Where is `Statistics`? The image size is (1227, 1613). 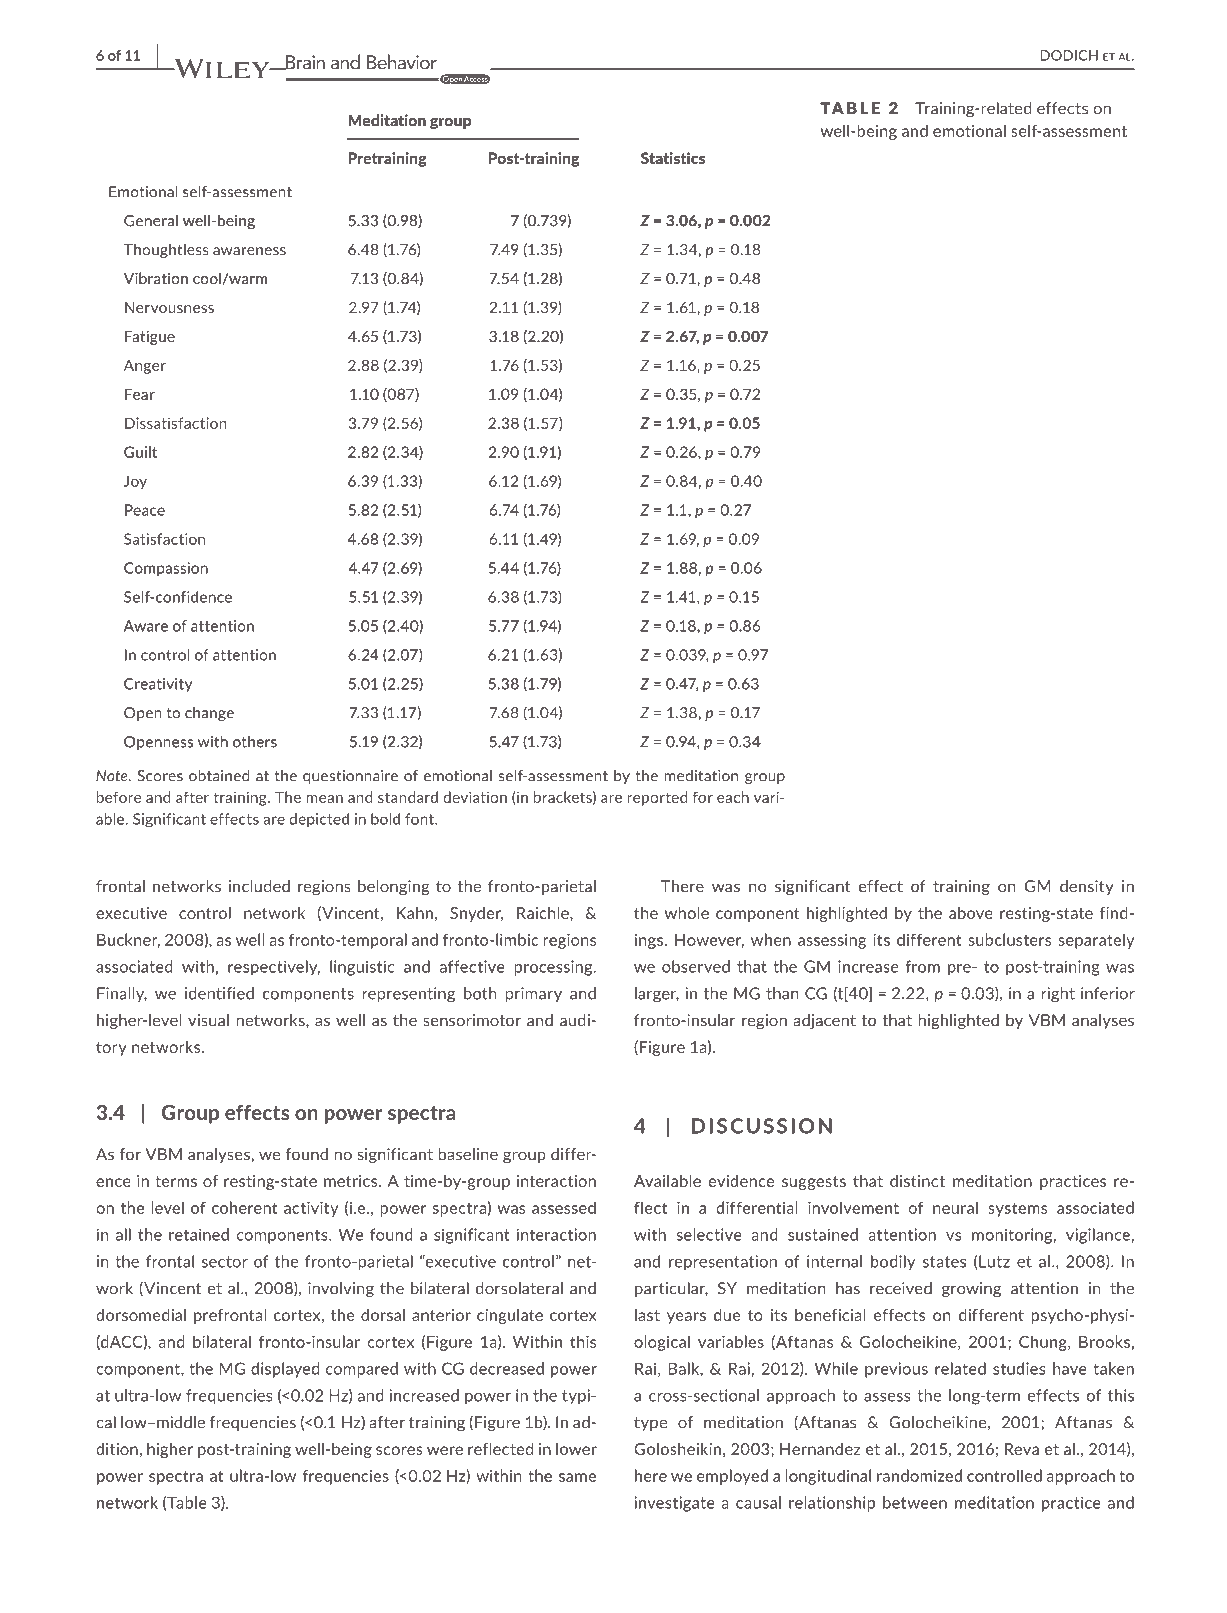 Statistics is located at coordinates (673, 158).
